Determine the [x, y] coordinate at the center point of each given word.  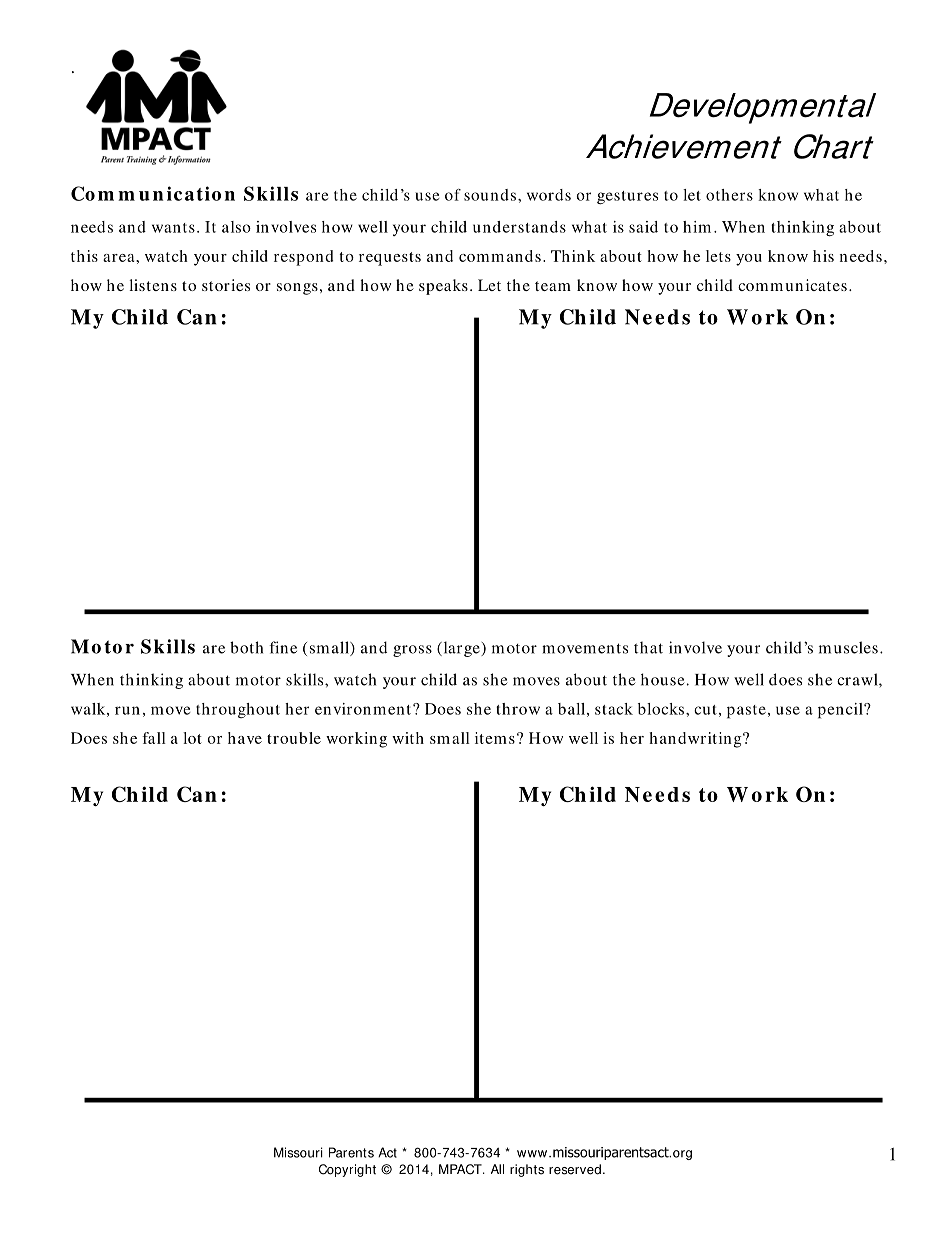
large [461, 649]
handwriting [697, 740]
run [127, 710]
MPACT [461, 1169]
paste [746, 712]
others [729, 195]
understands [519, 227]
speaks [443, 287]
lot [192, 738]
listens [153, 285]
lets [718, 256]
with [408, 738]
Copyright [347, 1170]
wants [173, 228]
